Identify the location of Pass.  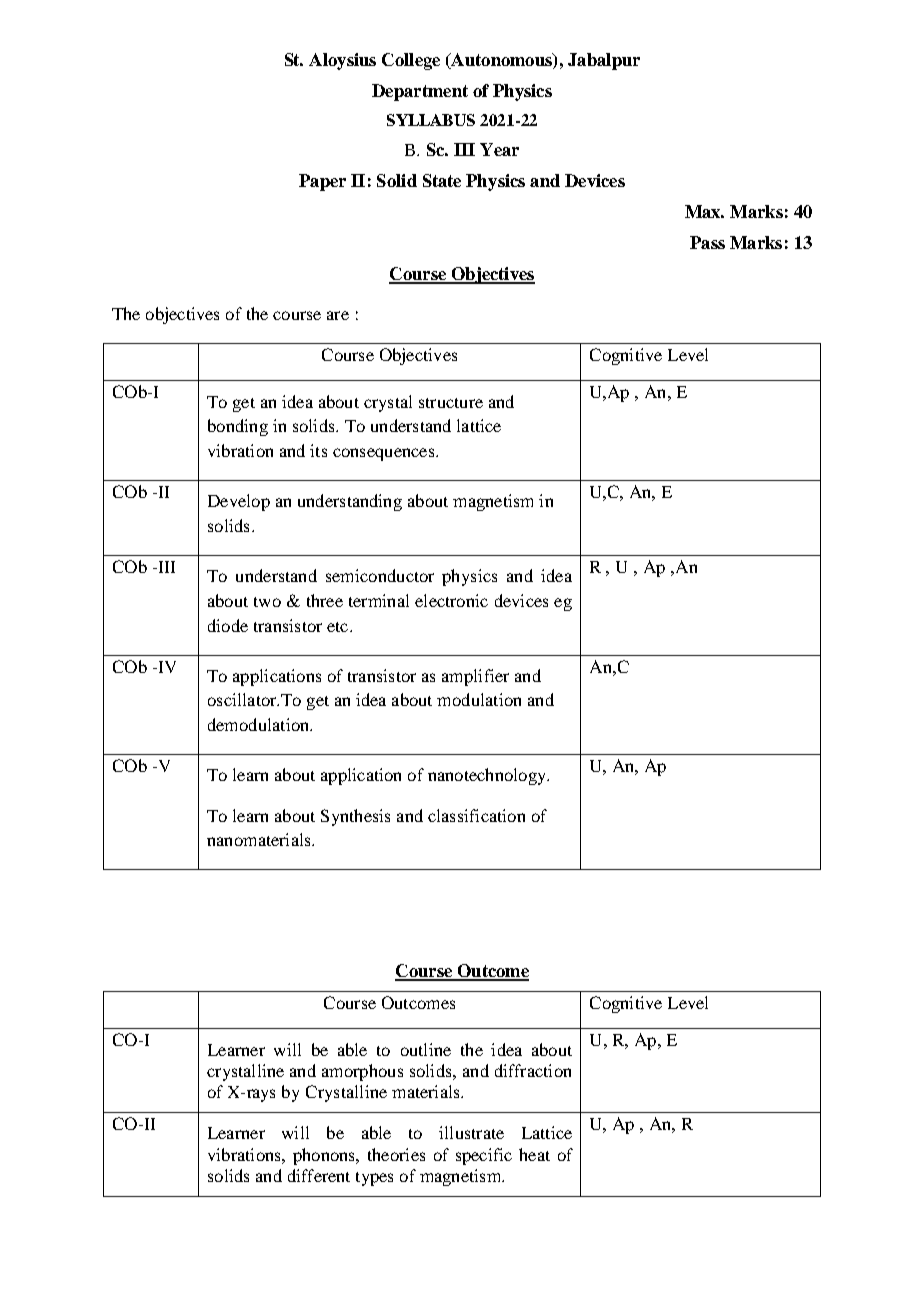
(707, 242).
